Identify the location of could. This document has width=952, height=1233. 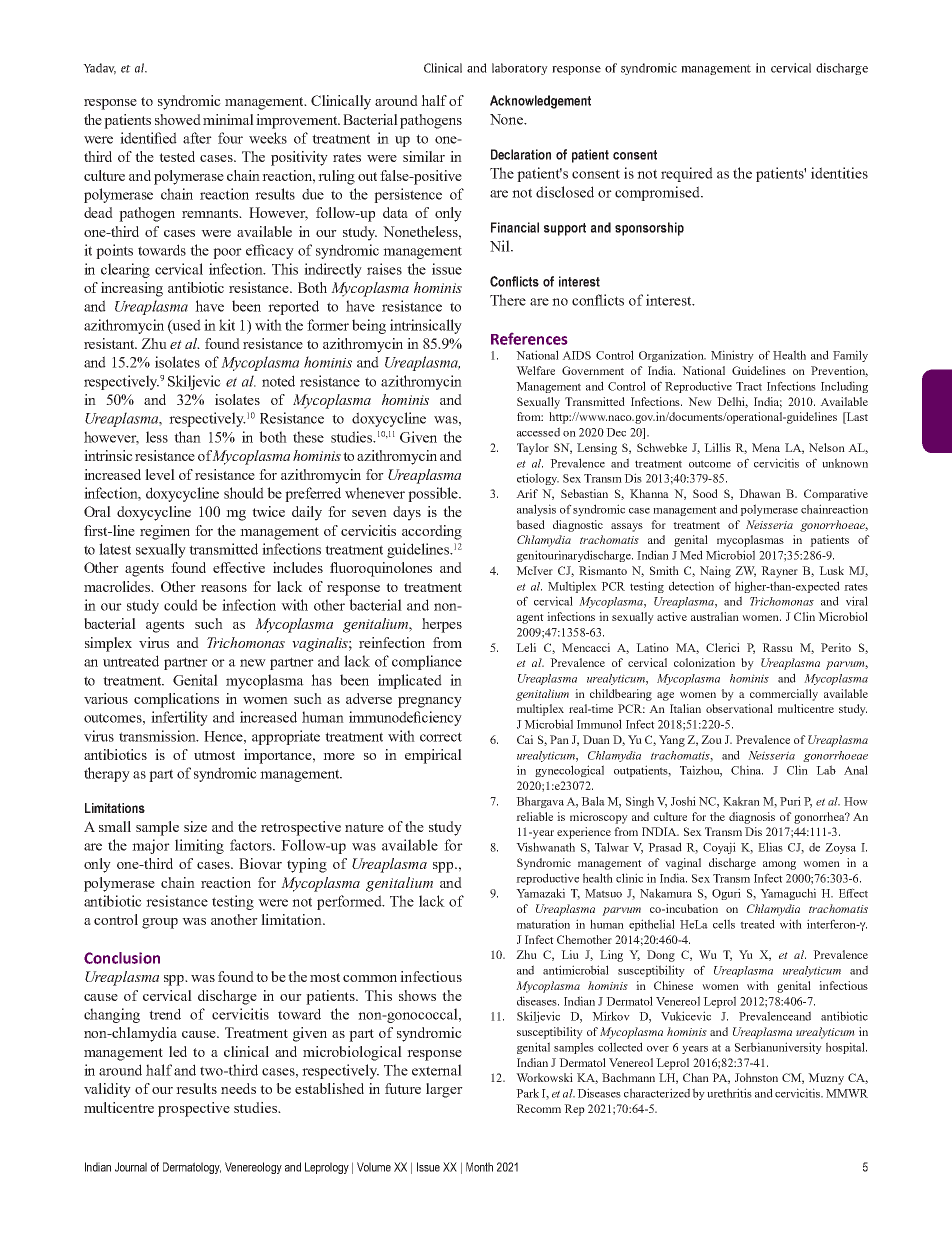
(181, 605).
